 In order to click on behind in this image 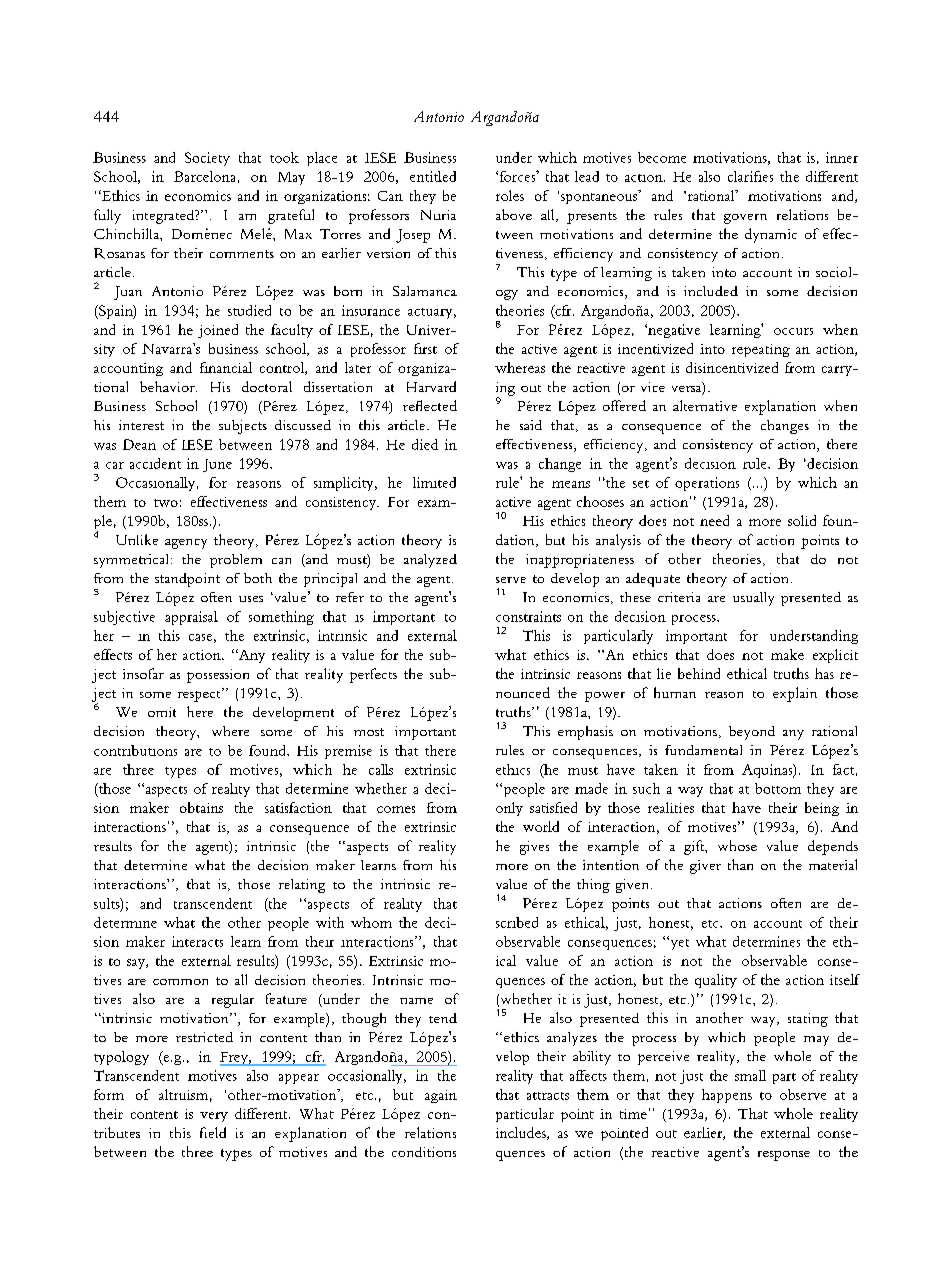, I will do `click(699, 673)`.
